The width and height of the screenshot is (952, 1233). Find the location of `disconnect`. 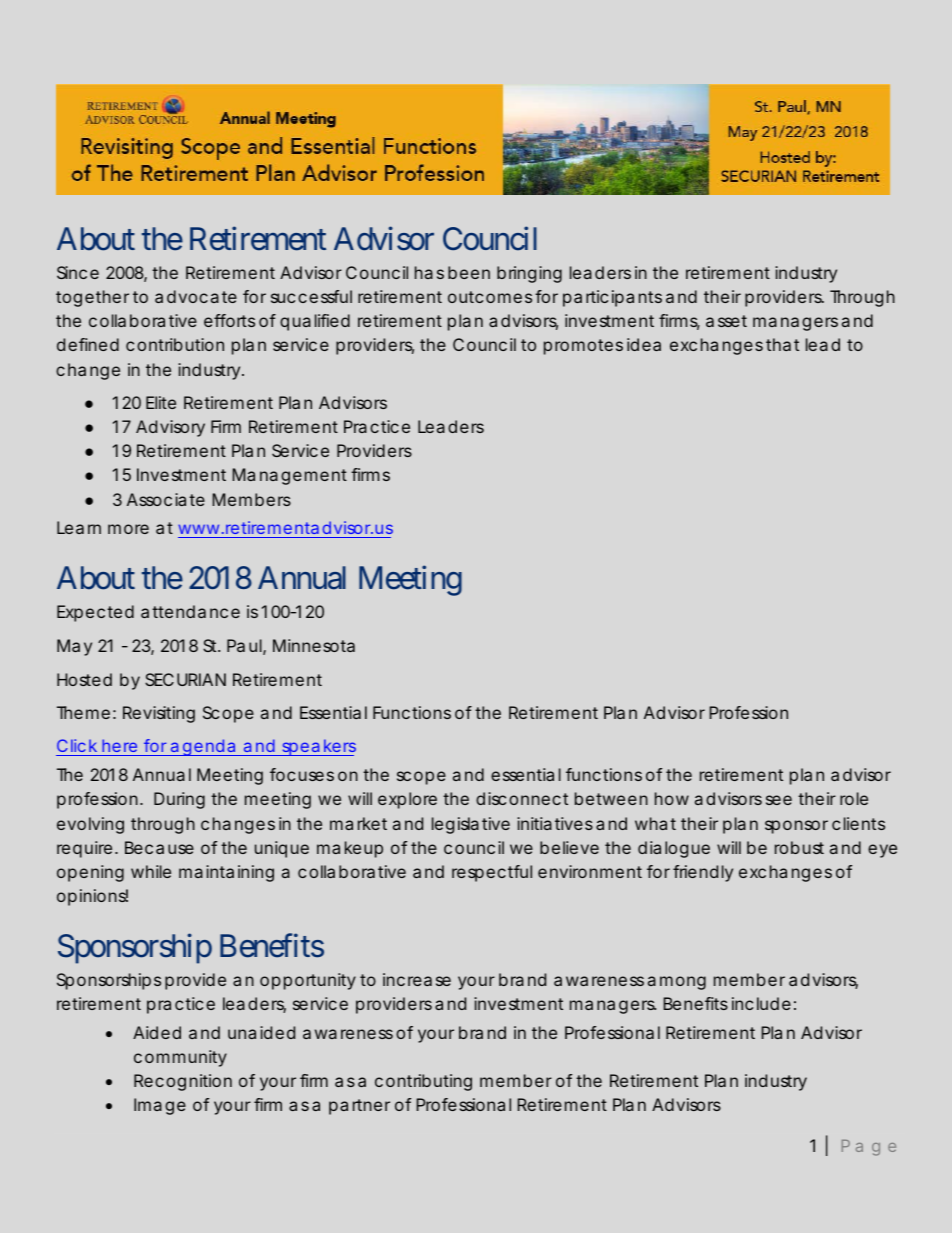

disconnect is located at coordinates (522, 798).
